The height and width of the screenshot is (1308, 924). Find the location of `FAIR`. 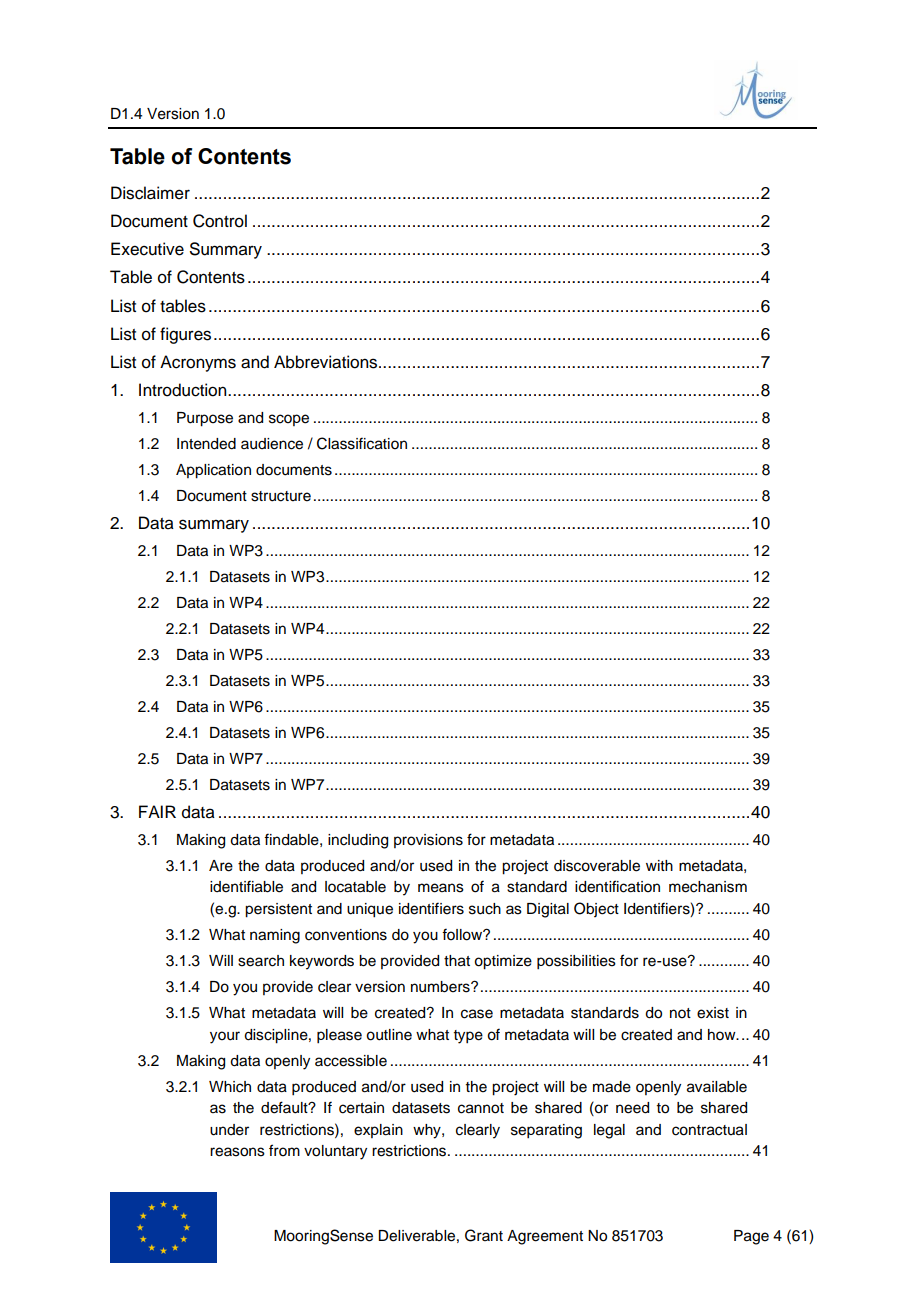

FAIR is located at coordinates (157, 811).
